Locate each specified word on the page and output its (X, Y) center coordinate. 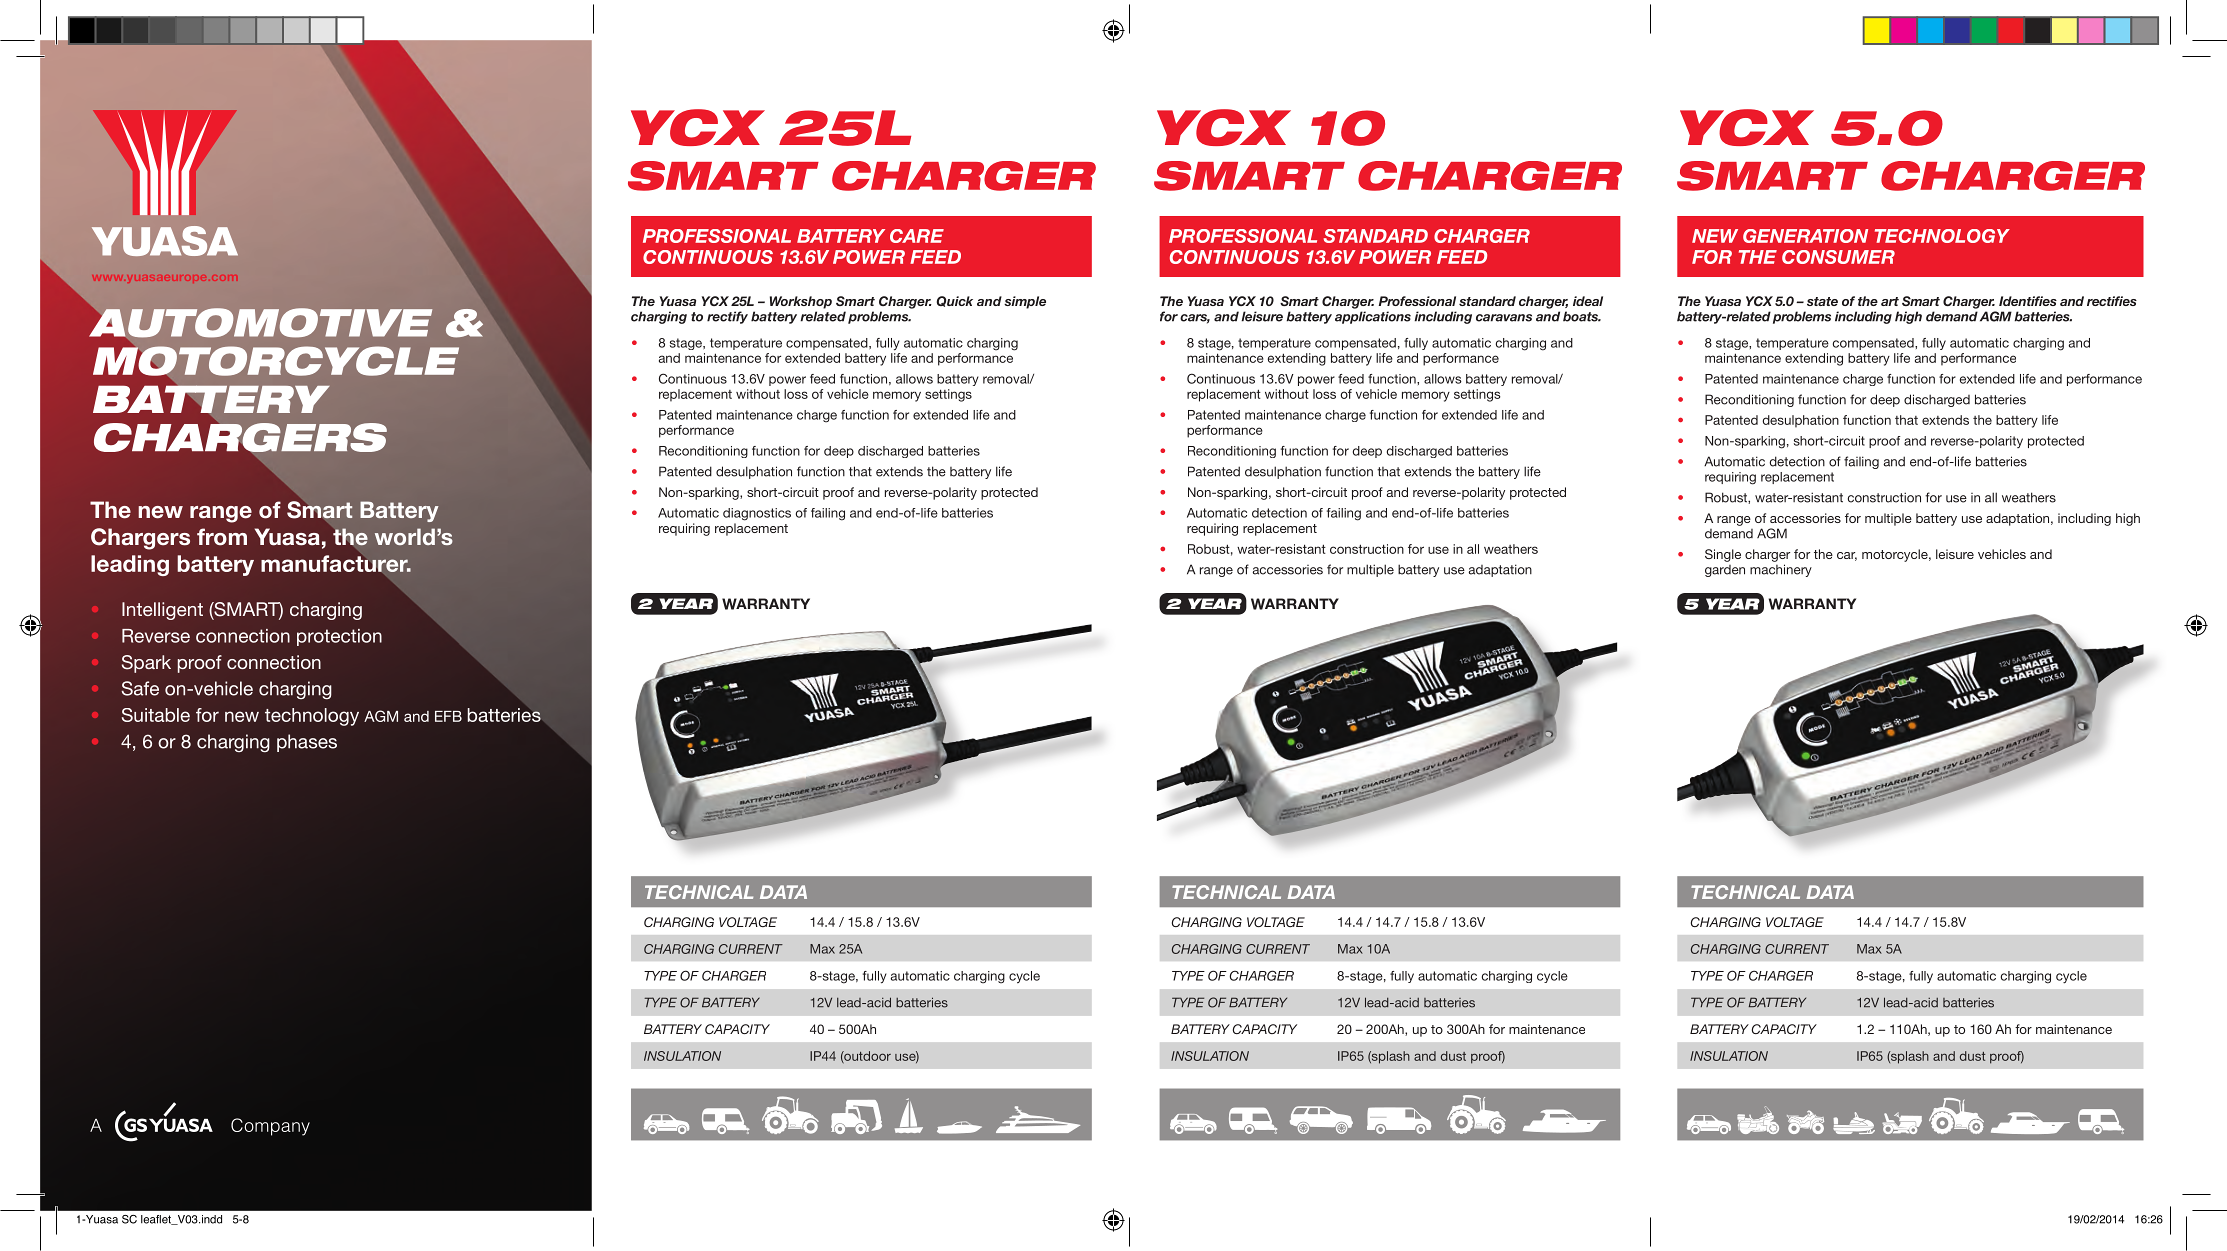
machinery (1781, 570)
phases (307, 743)
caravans (1504, 318)
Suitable (156, 715)
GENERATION (1805, 236)
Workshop (801, 302)
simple (1025, 302)
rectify (727, 317)
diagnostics (757, 514)
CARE (917, 236)
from (222, 537)
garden (1725, 571)
